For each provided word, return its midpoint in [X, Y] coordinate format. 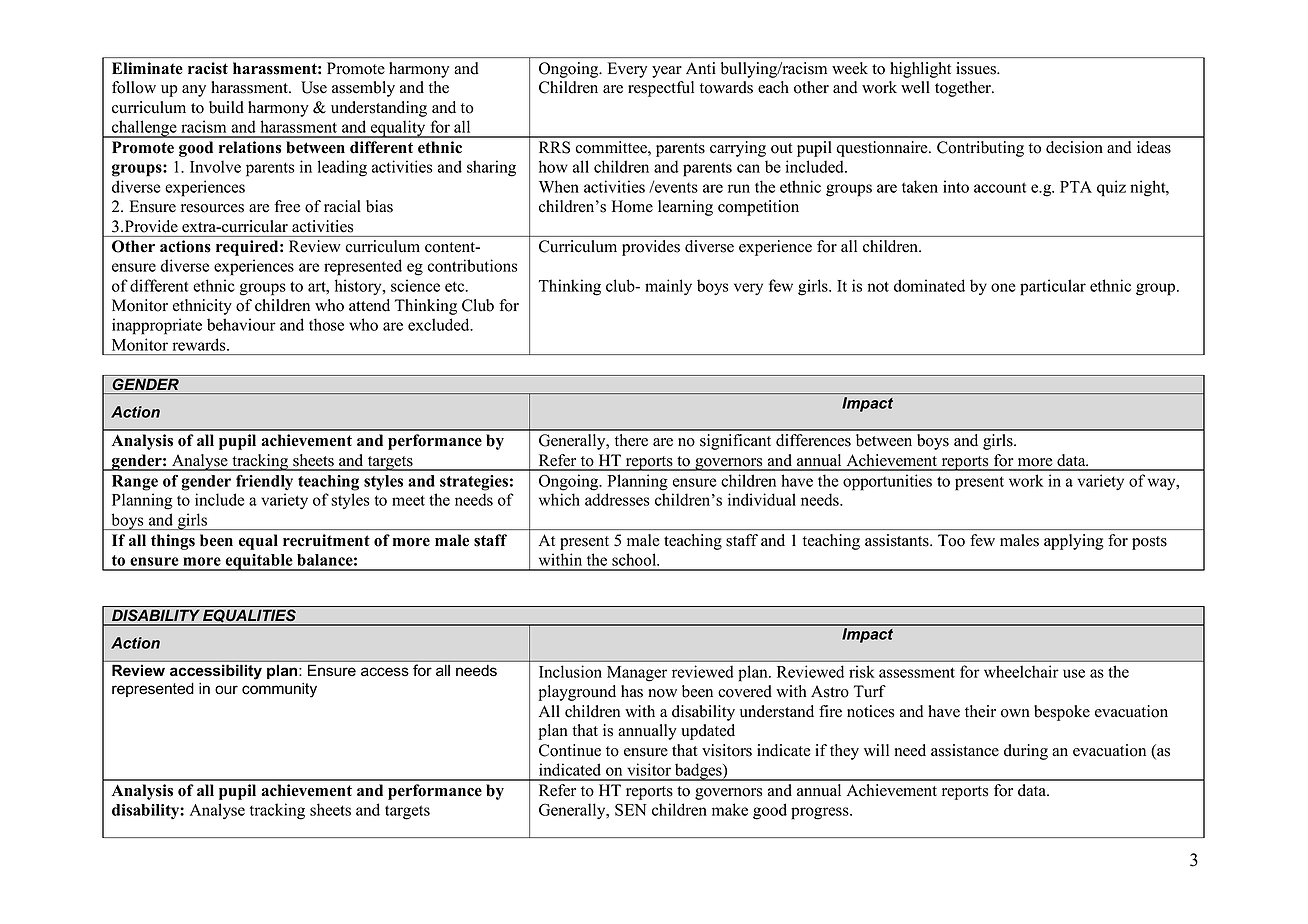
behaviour [241, 324]
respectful [661, 89]
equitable [259, 562]
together [964, 89]
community [279, 690]
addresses [617, 499]
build [226, 107]
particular [1053, 287]
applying [1074, 542]
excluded [440, 324]
